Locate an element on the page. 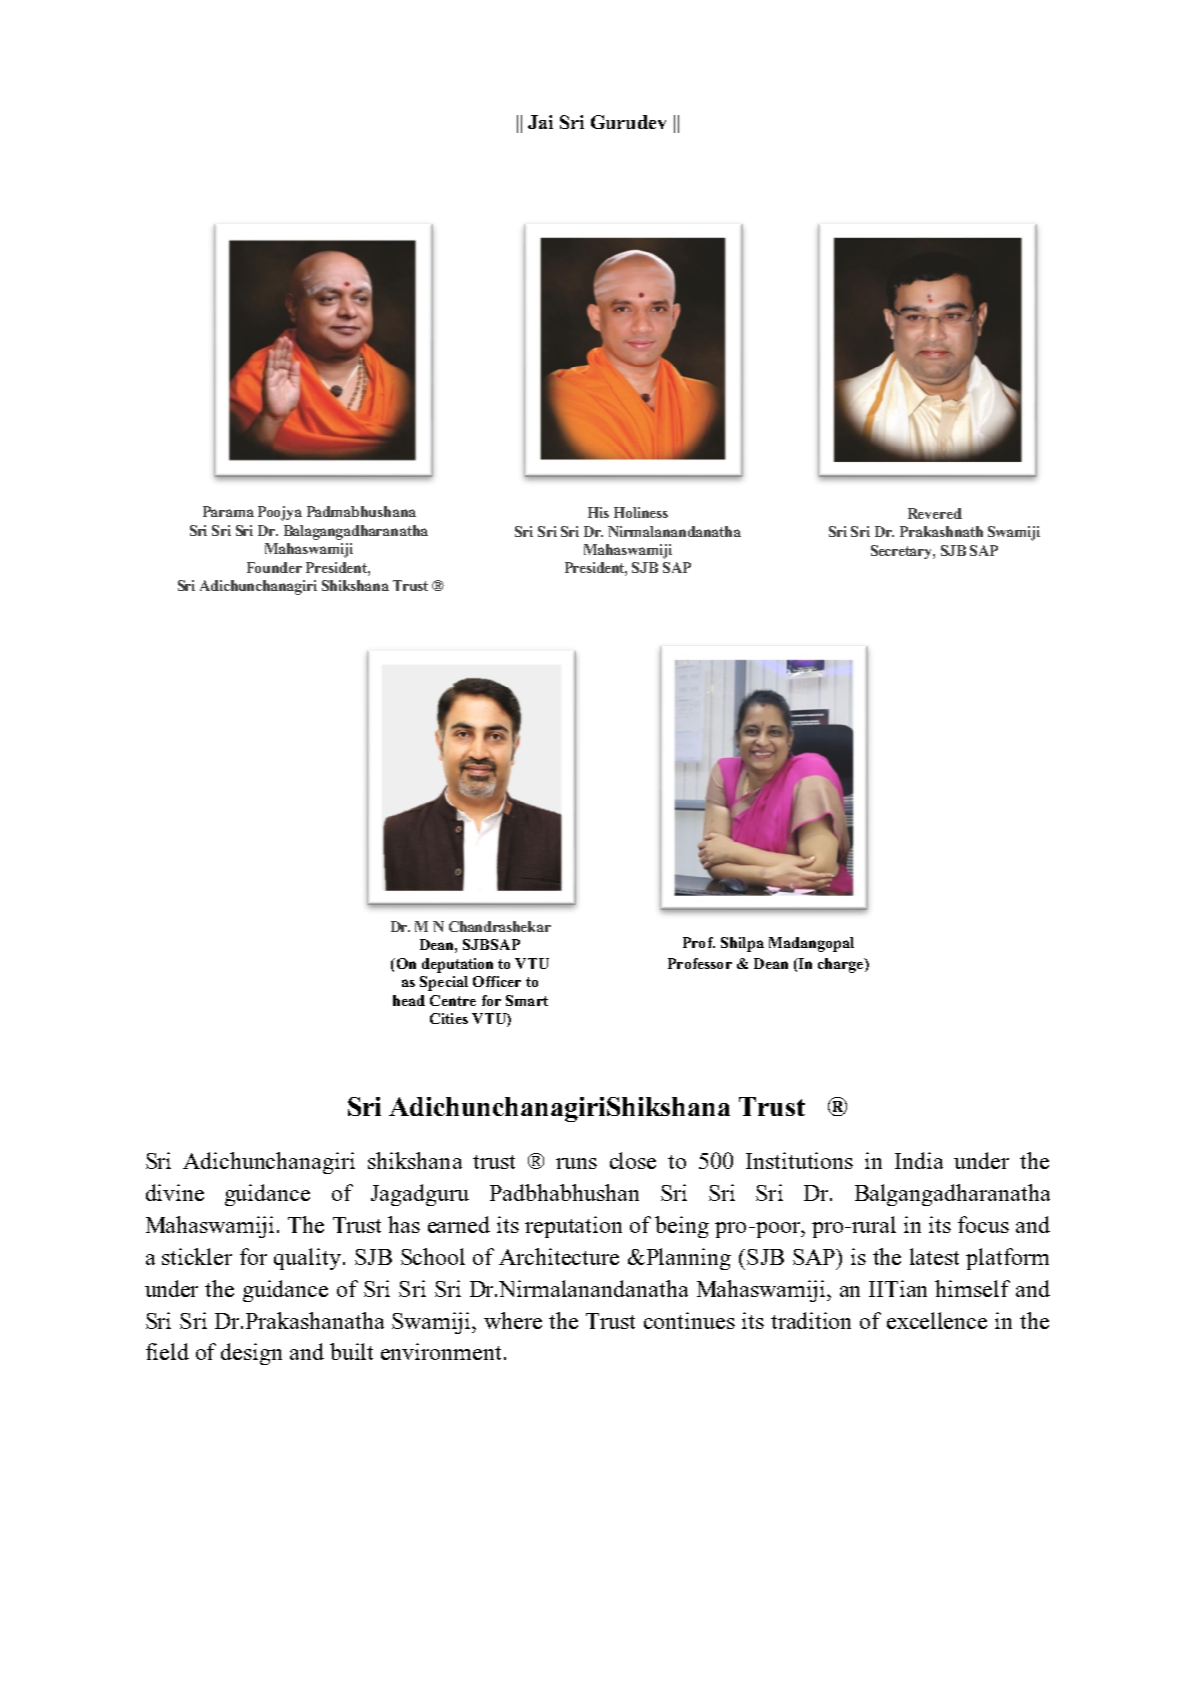 This document has width=1195, height=1690. Gurudev is located at coordinates (628, 122).
